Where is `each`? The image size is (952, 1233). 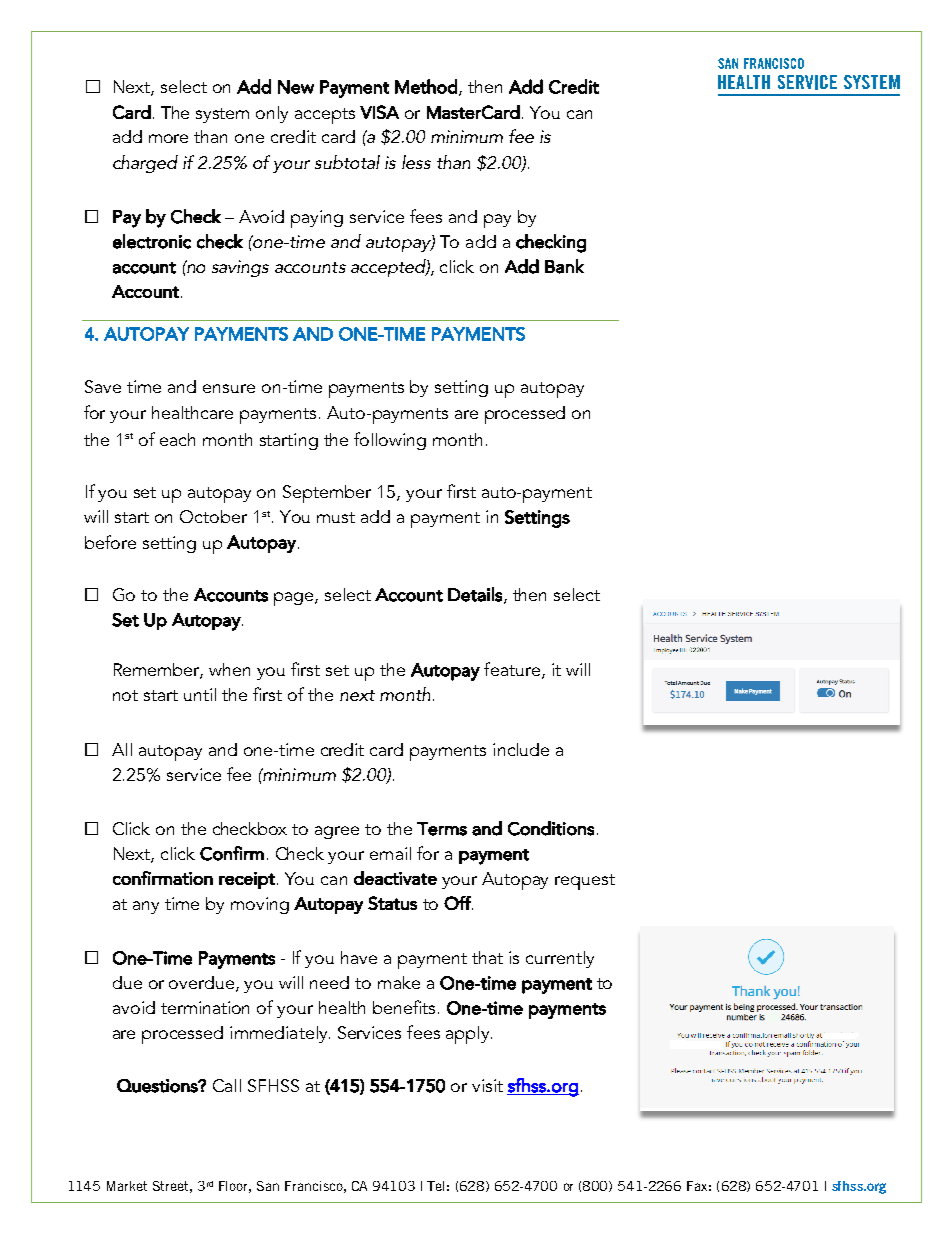
each is located at coordinates (177, 439).
